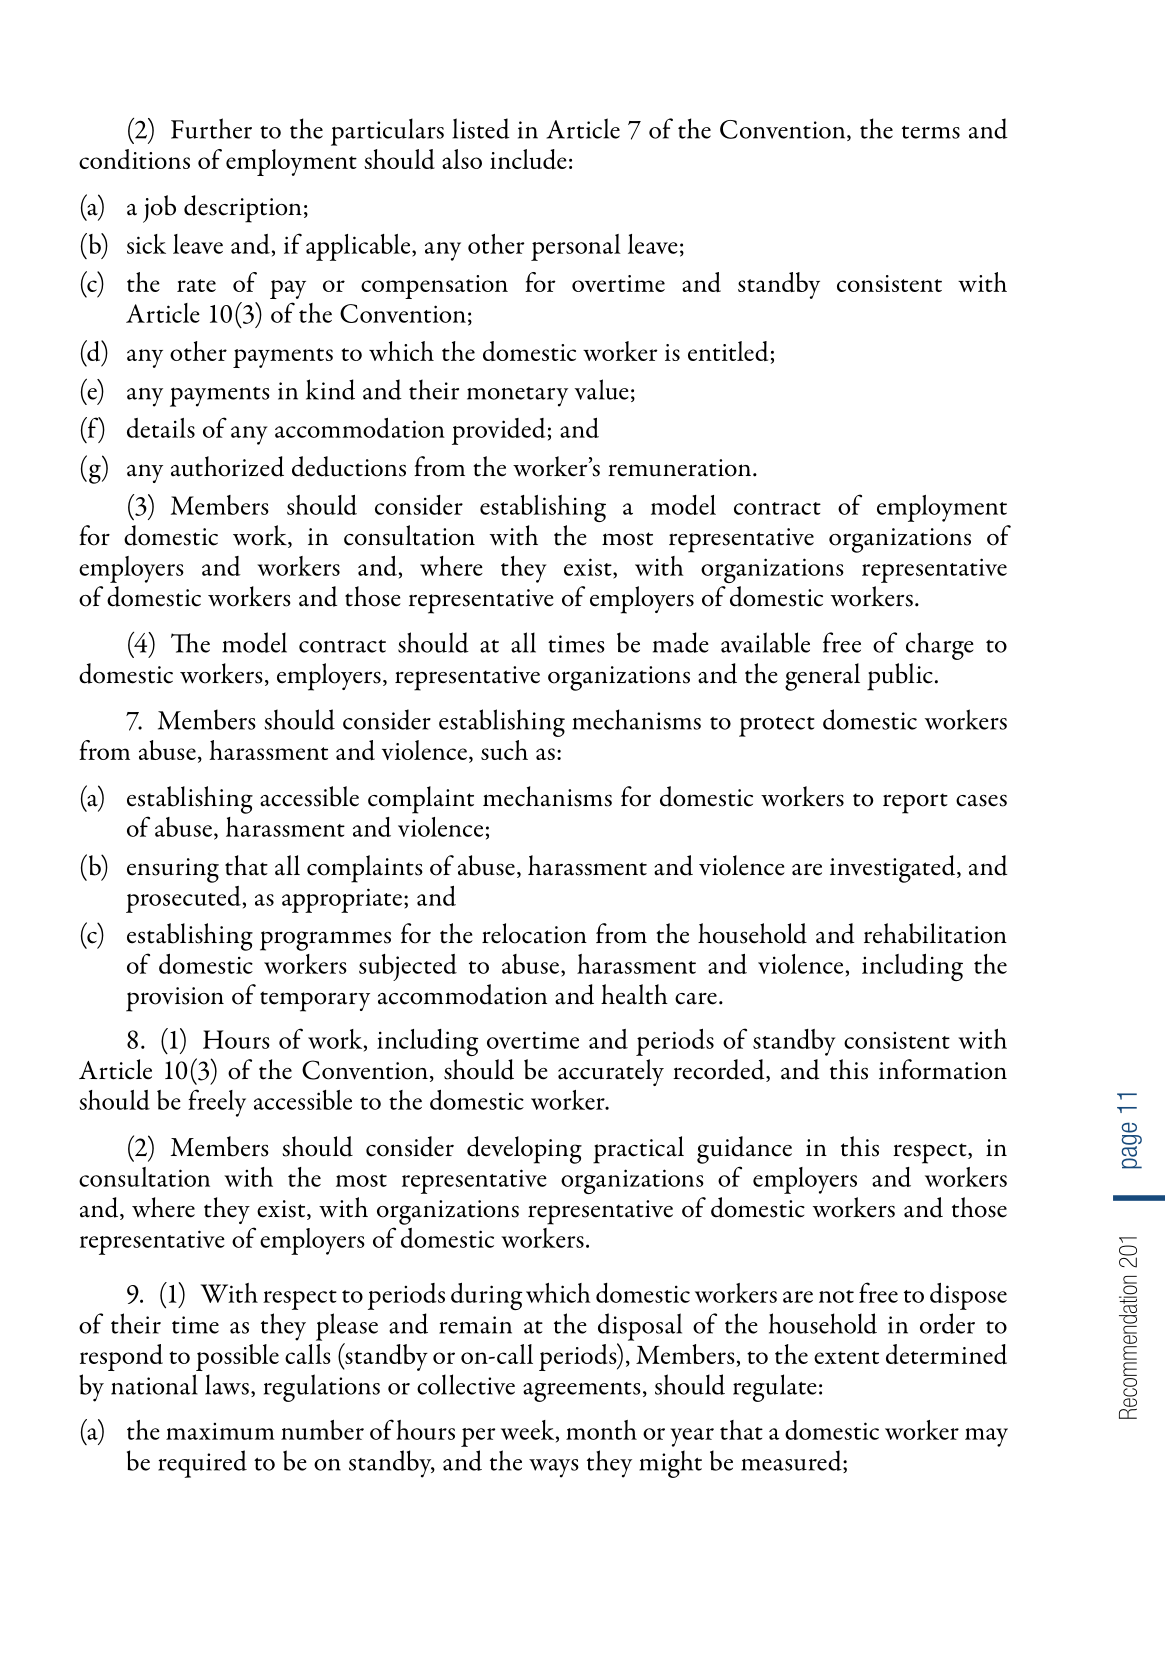  I want to click on ensuring, so click(173, 870).
